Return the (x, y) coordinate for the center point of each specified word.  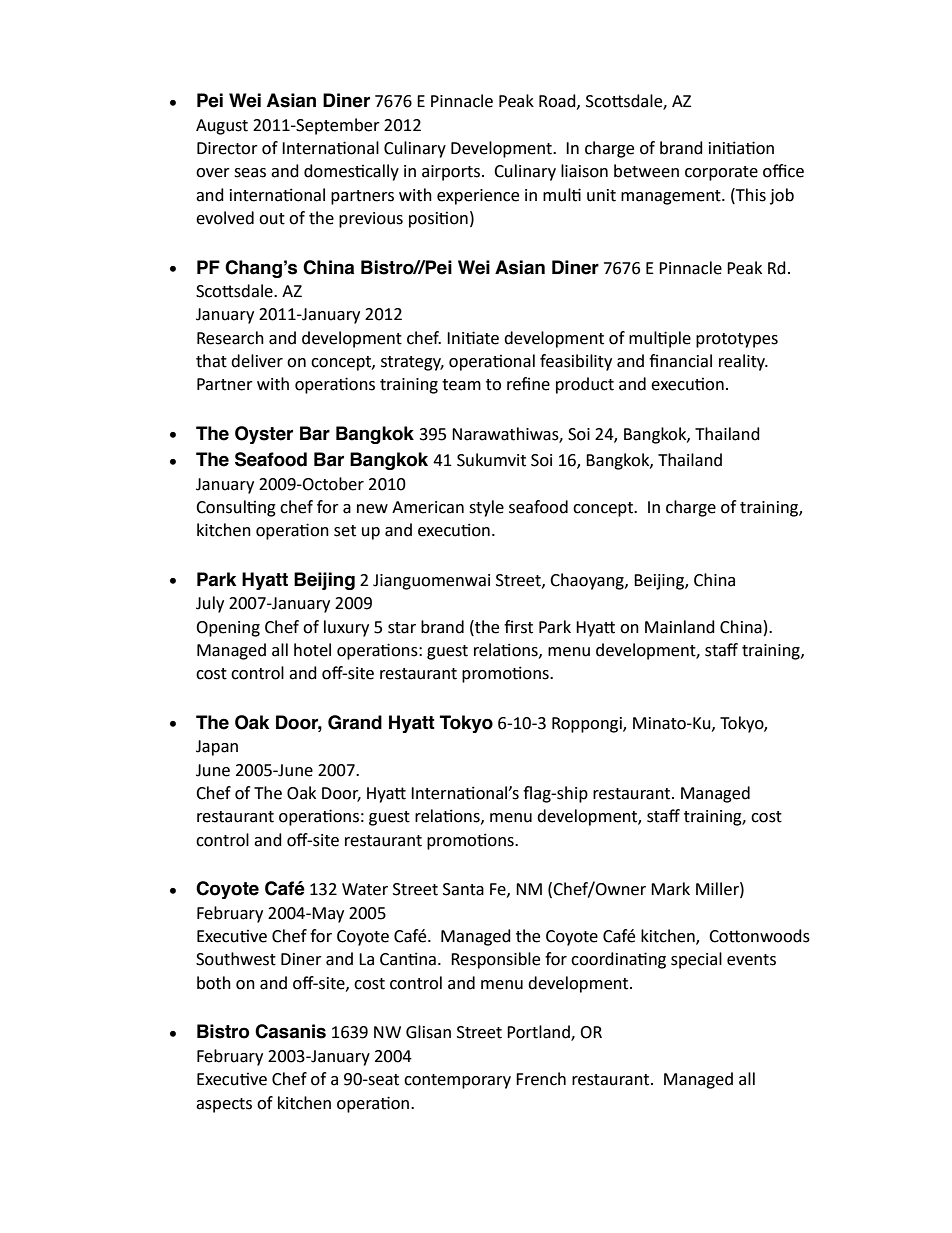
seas (250, 173)
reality (743, 362)
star (402, 628)
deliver (257, 361)
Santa (463, 889)
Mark (670, 889)
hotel (312, 650)
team (461, 385)
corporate (721, 173)
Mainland (680, 627)
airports (452, 173)
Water (365, 889)
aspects (224, 1105)
